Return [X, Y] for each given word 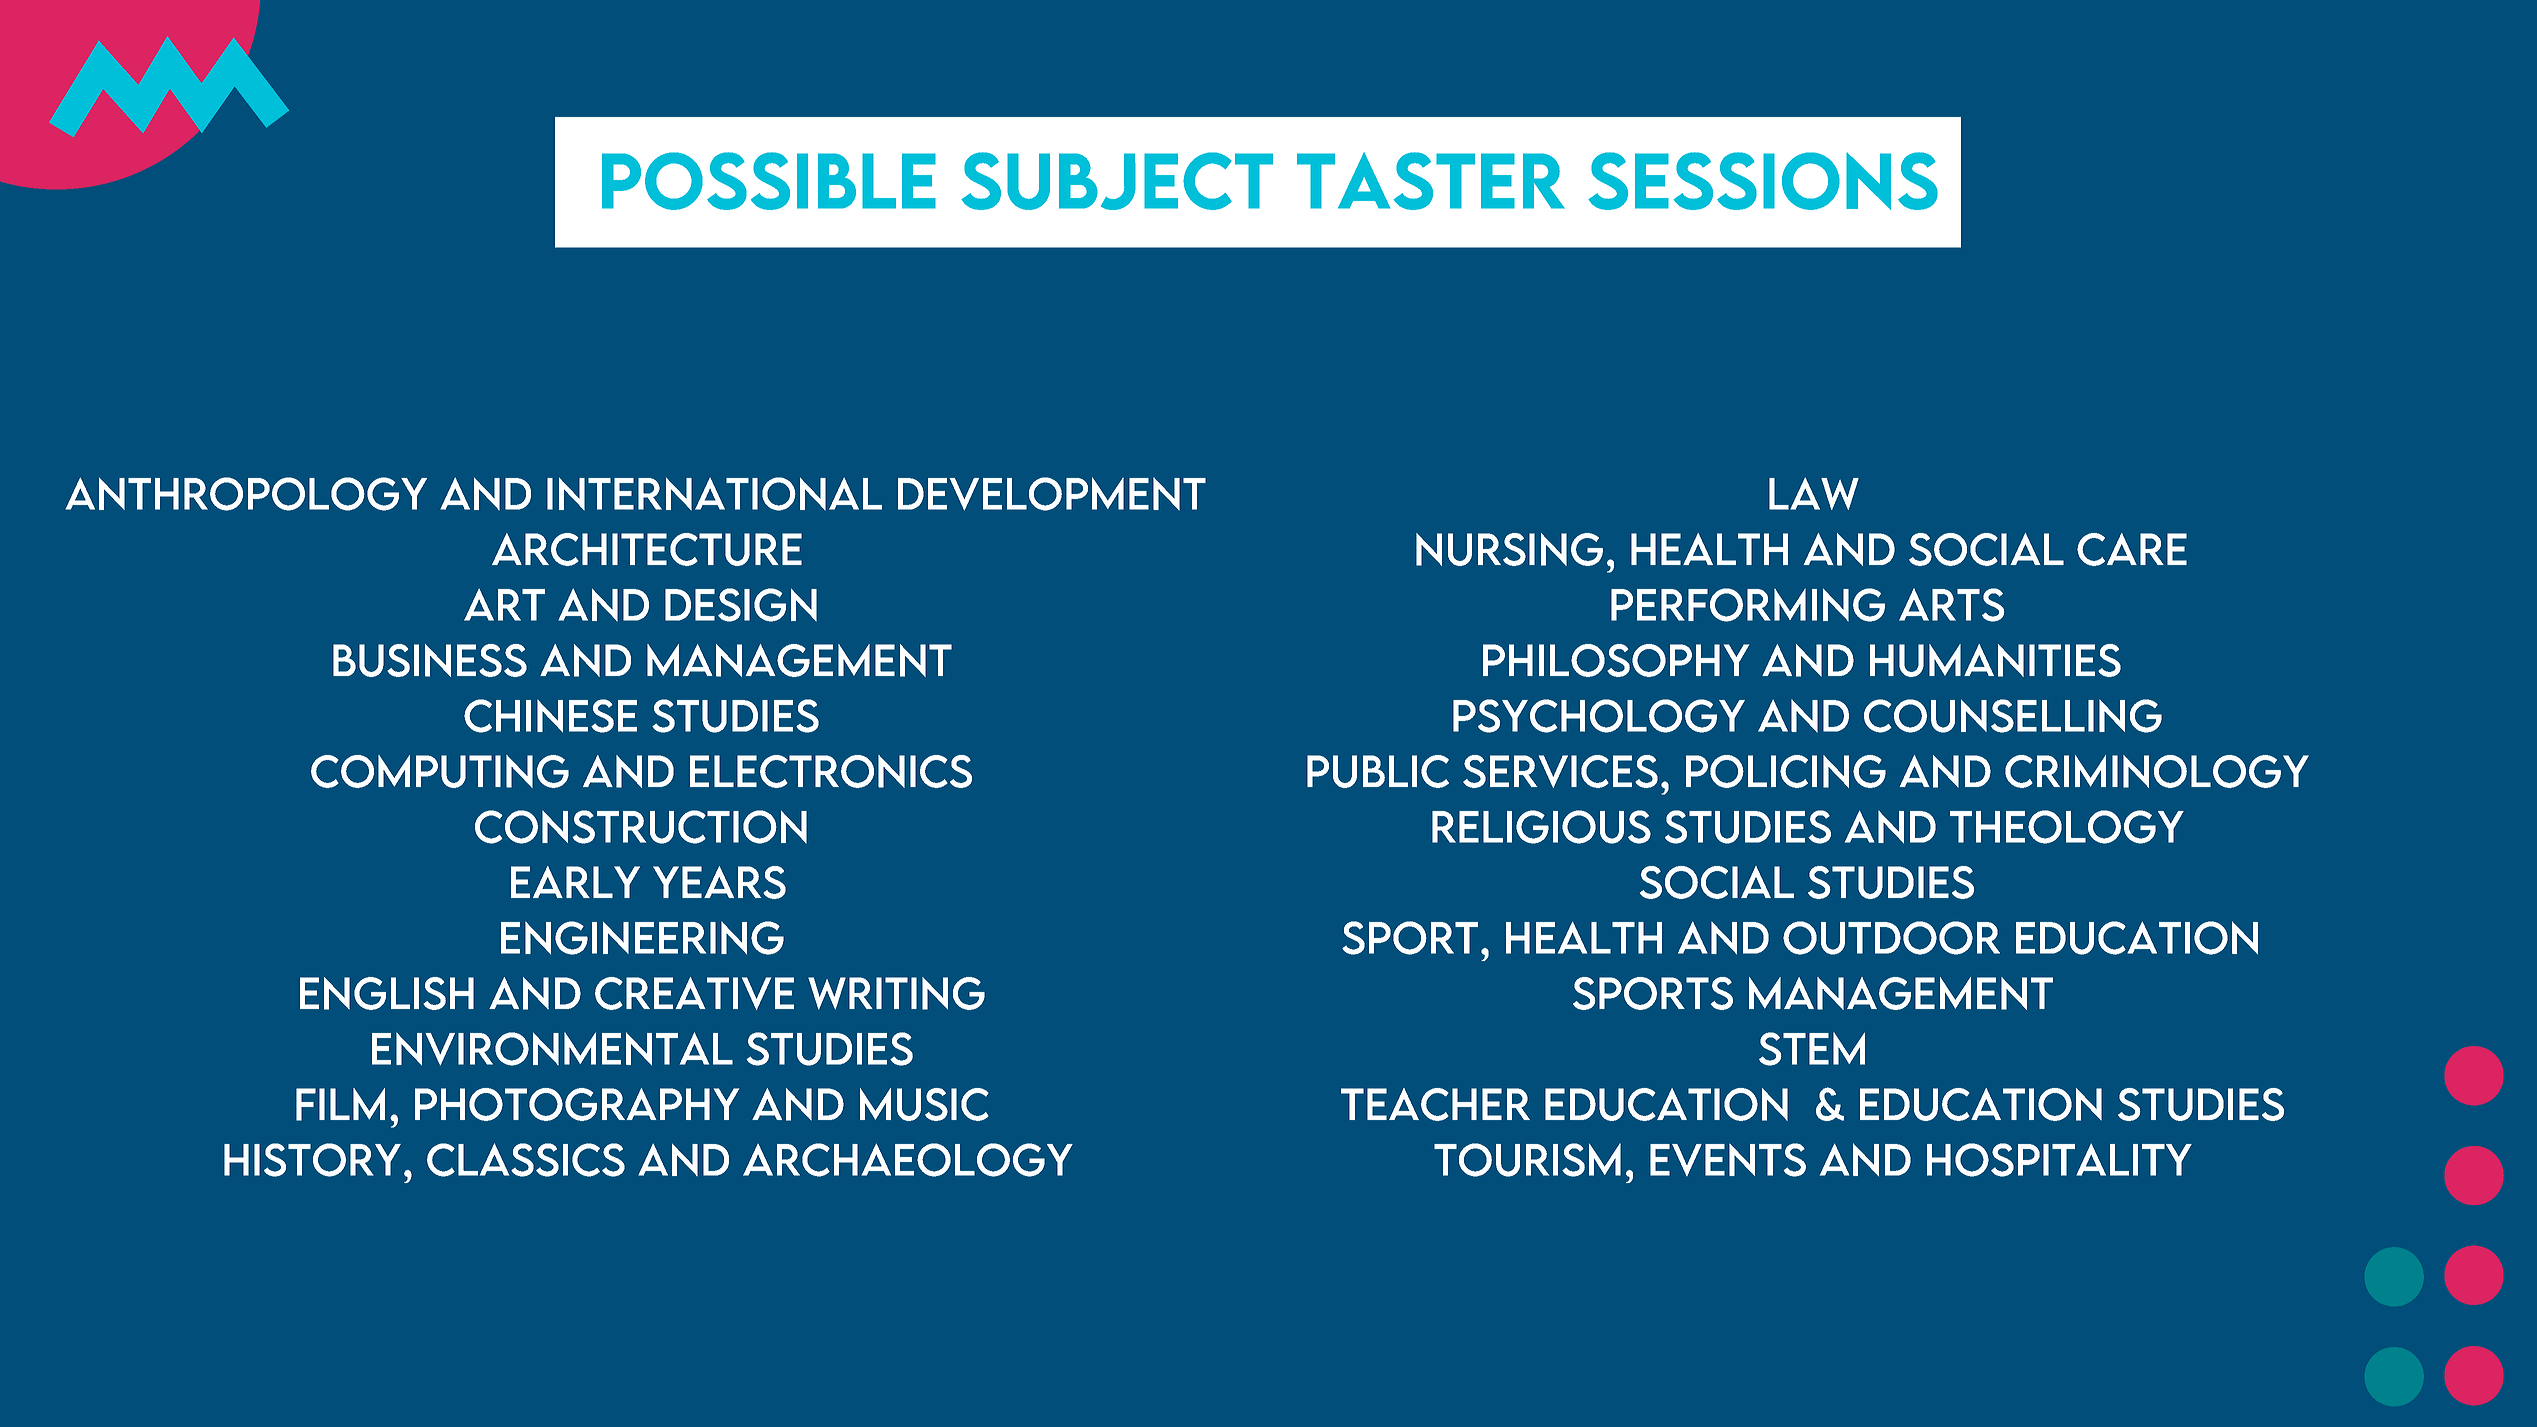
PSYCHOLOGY [1599, 716]
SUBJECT [1117, 181]
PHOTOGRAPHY [577, 1104]
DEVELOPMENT [1052, 494]
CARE [2132, 549]
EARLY [575, 882]
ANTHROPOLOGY [246, 494]
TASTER [1431, 181]
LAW [1814, 494]
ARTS [1951, 605]
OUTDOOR [1891, 938]
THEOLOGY [2067, 827]
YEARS [719, 882]
